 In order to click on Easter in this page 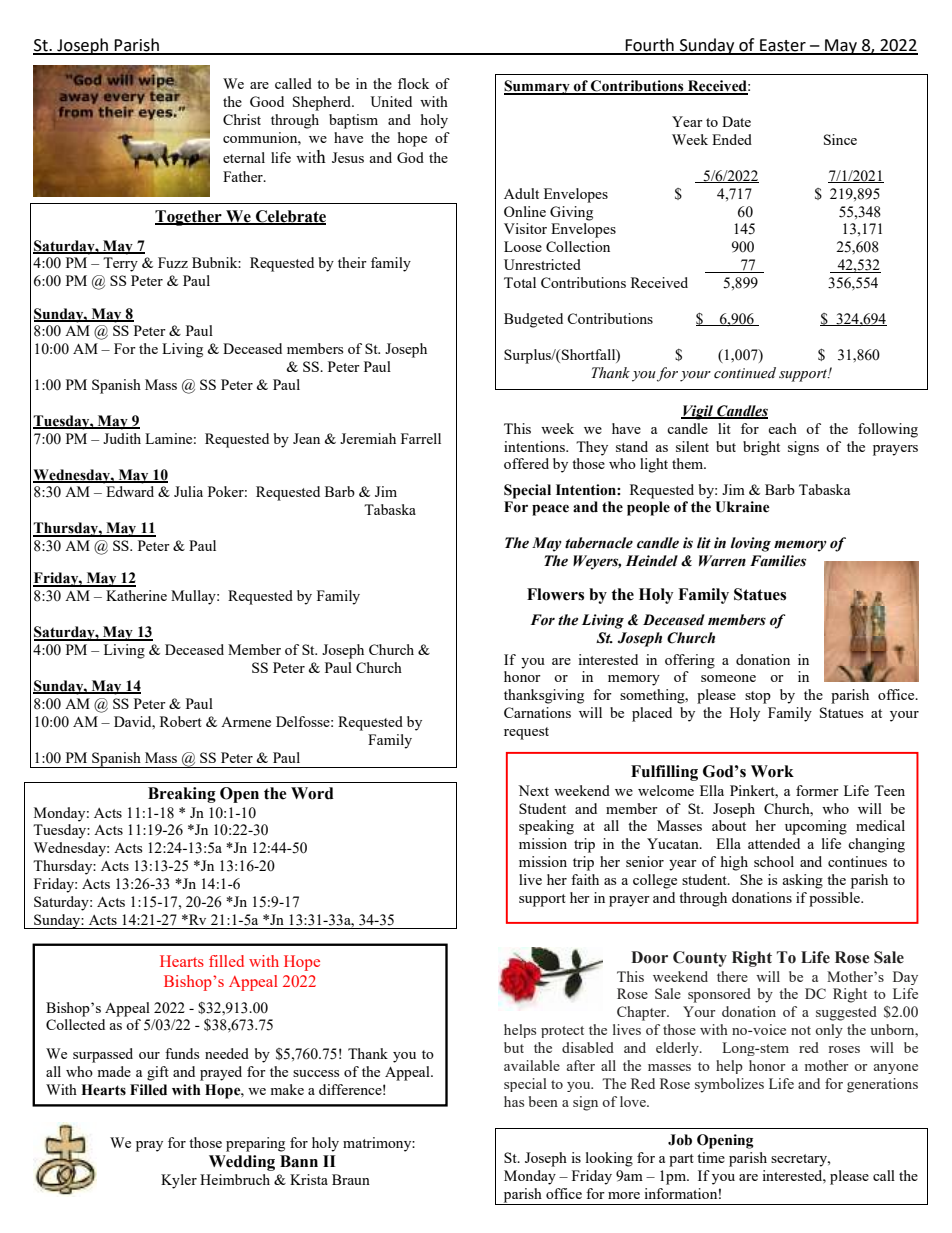, I will do `click(783, 46)`.
